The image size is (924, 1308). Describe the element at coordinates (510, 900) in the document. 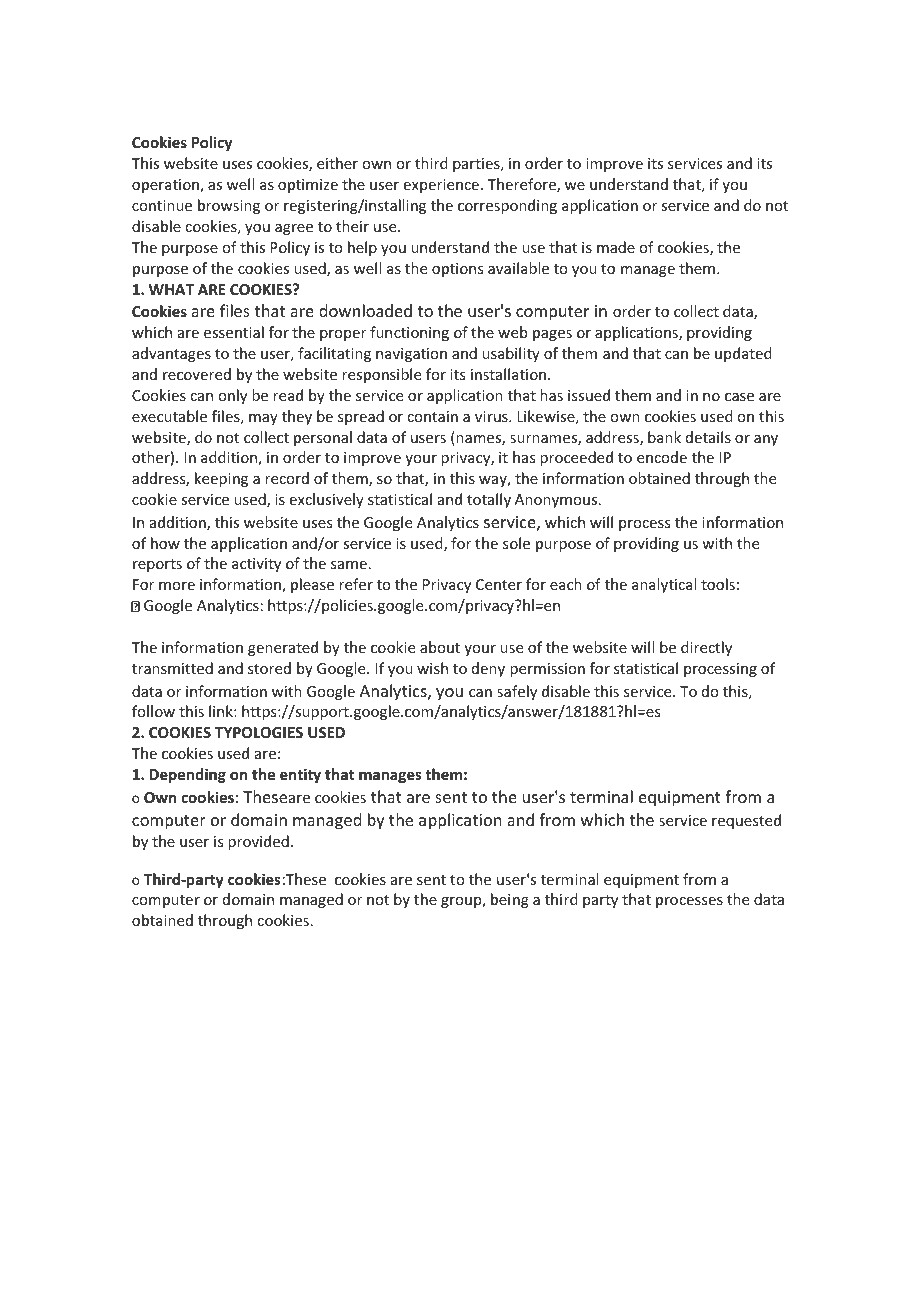

I see `being` at that location.
